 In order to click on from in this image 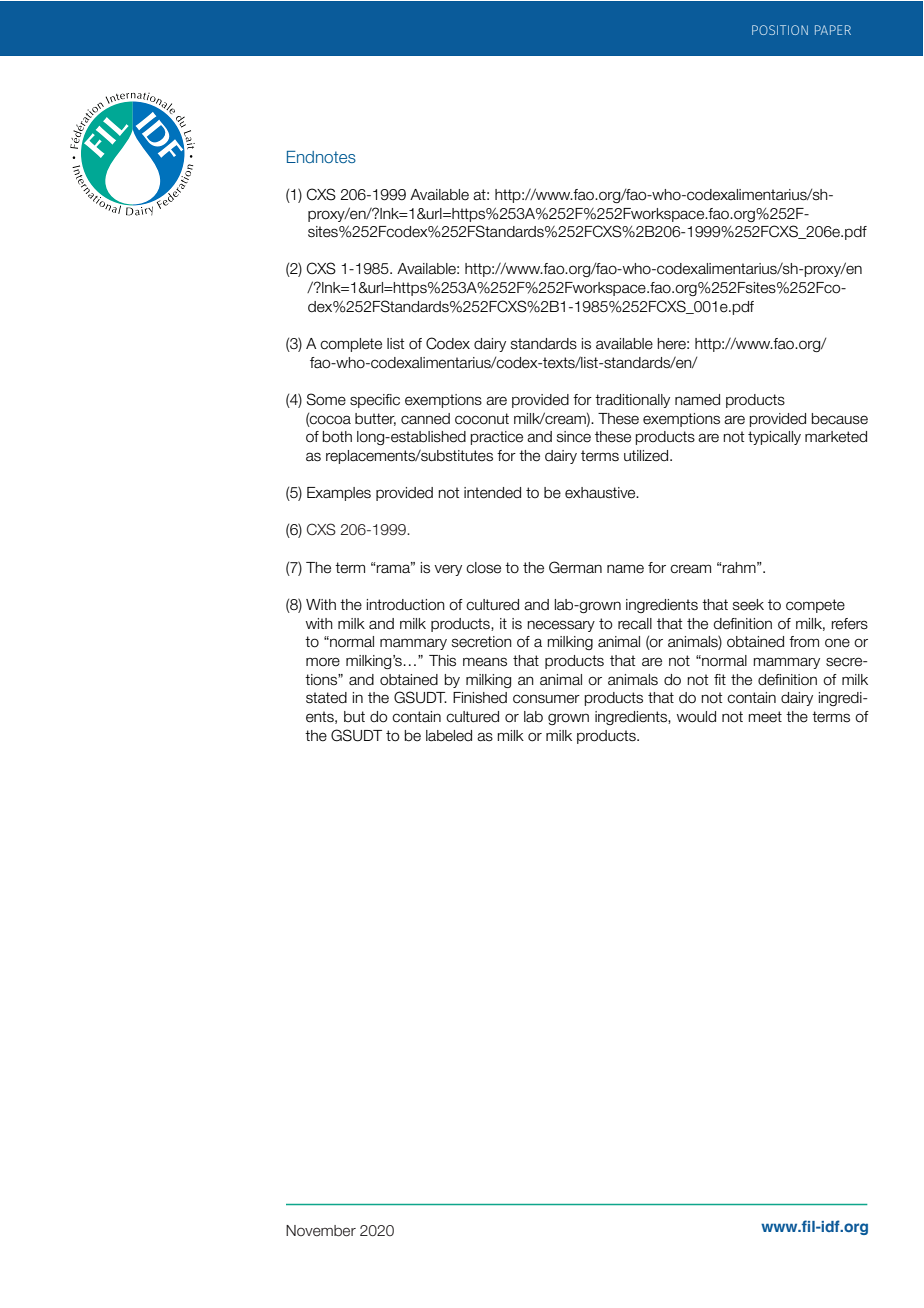, I will do `click(804, 642)`.
